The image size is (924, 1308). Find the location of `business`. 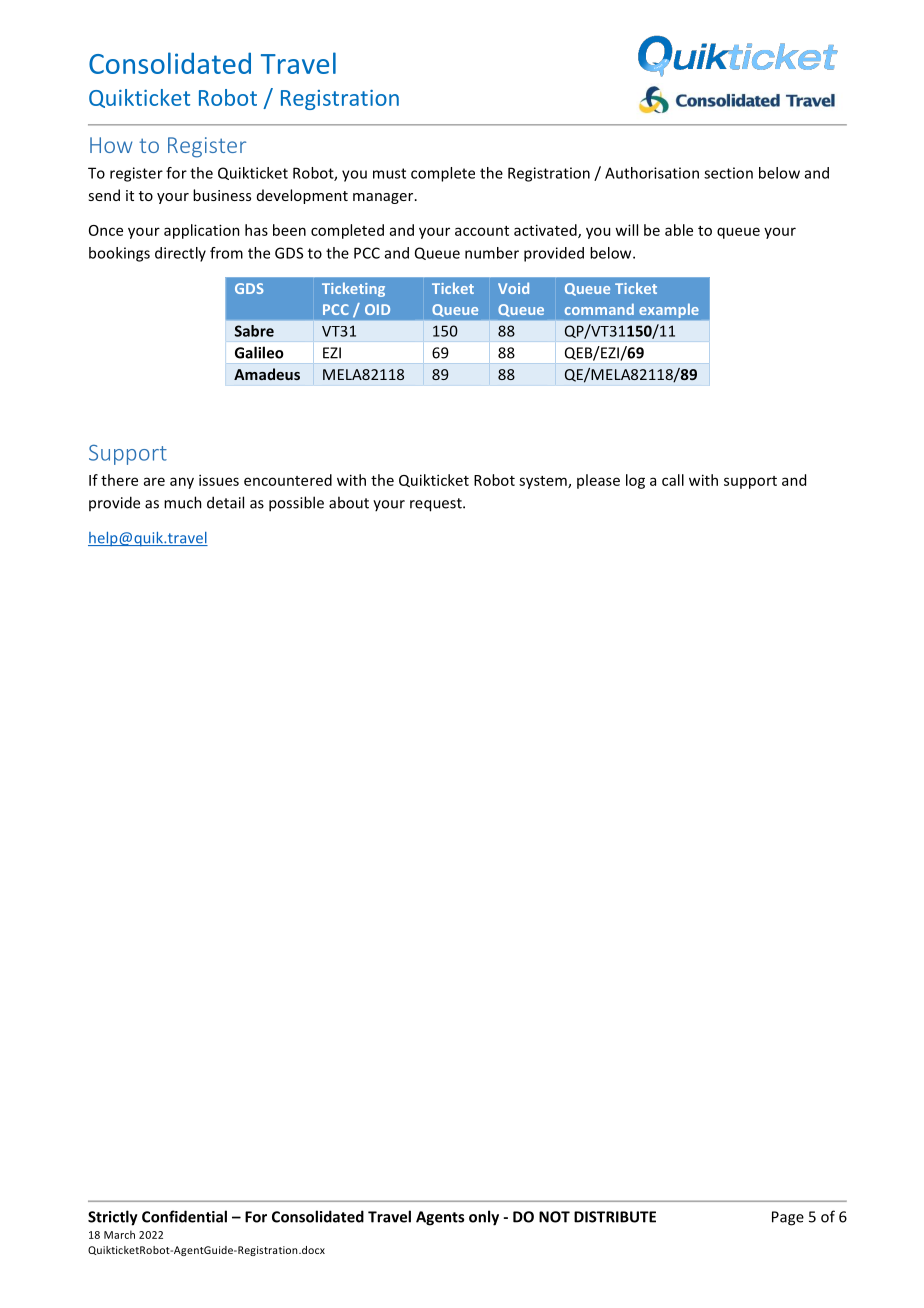

business is located at coordinates (222, 195).
